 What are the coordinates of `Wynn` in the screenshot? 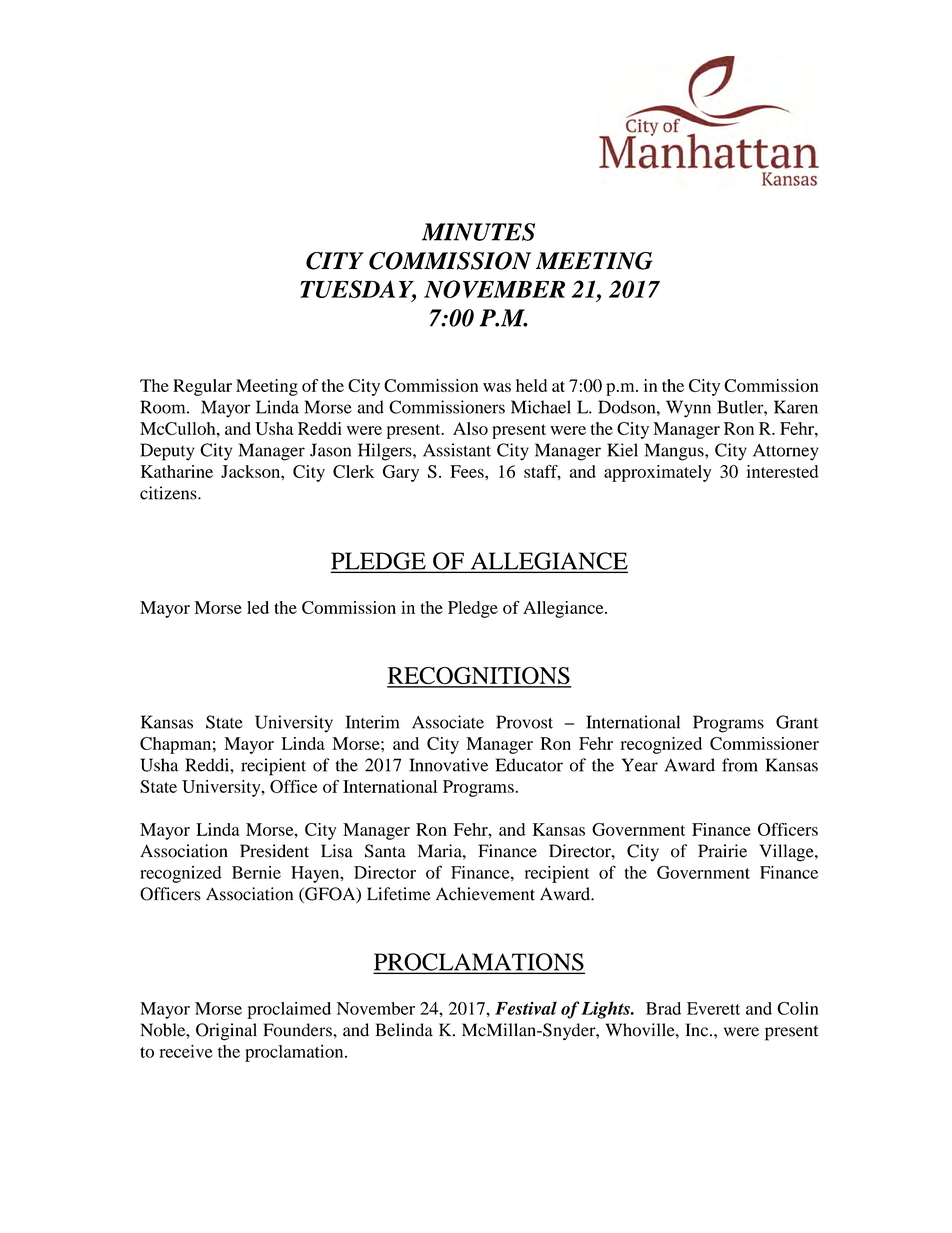 It's located at (688, 409).
